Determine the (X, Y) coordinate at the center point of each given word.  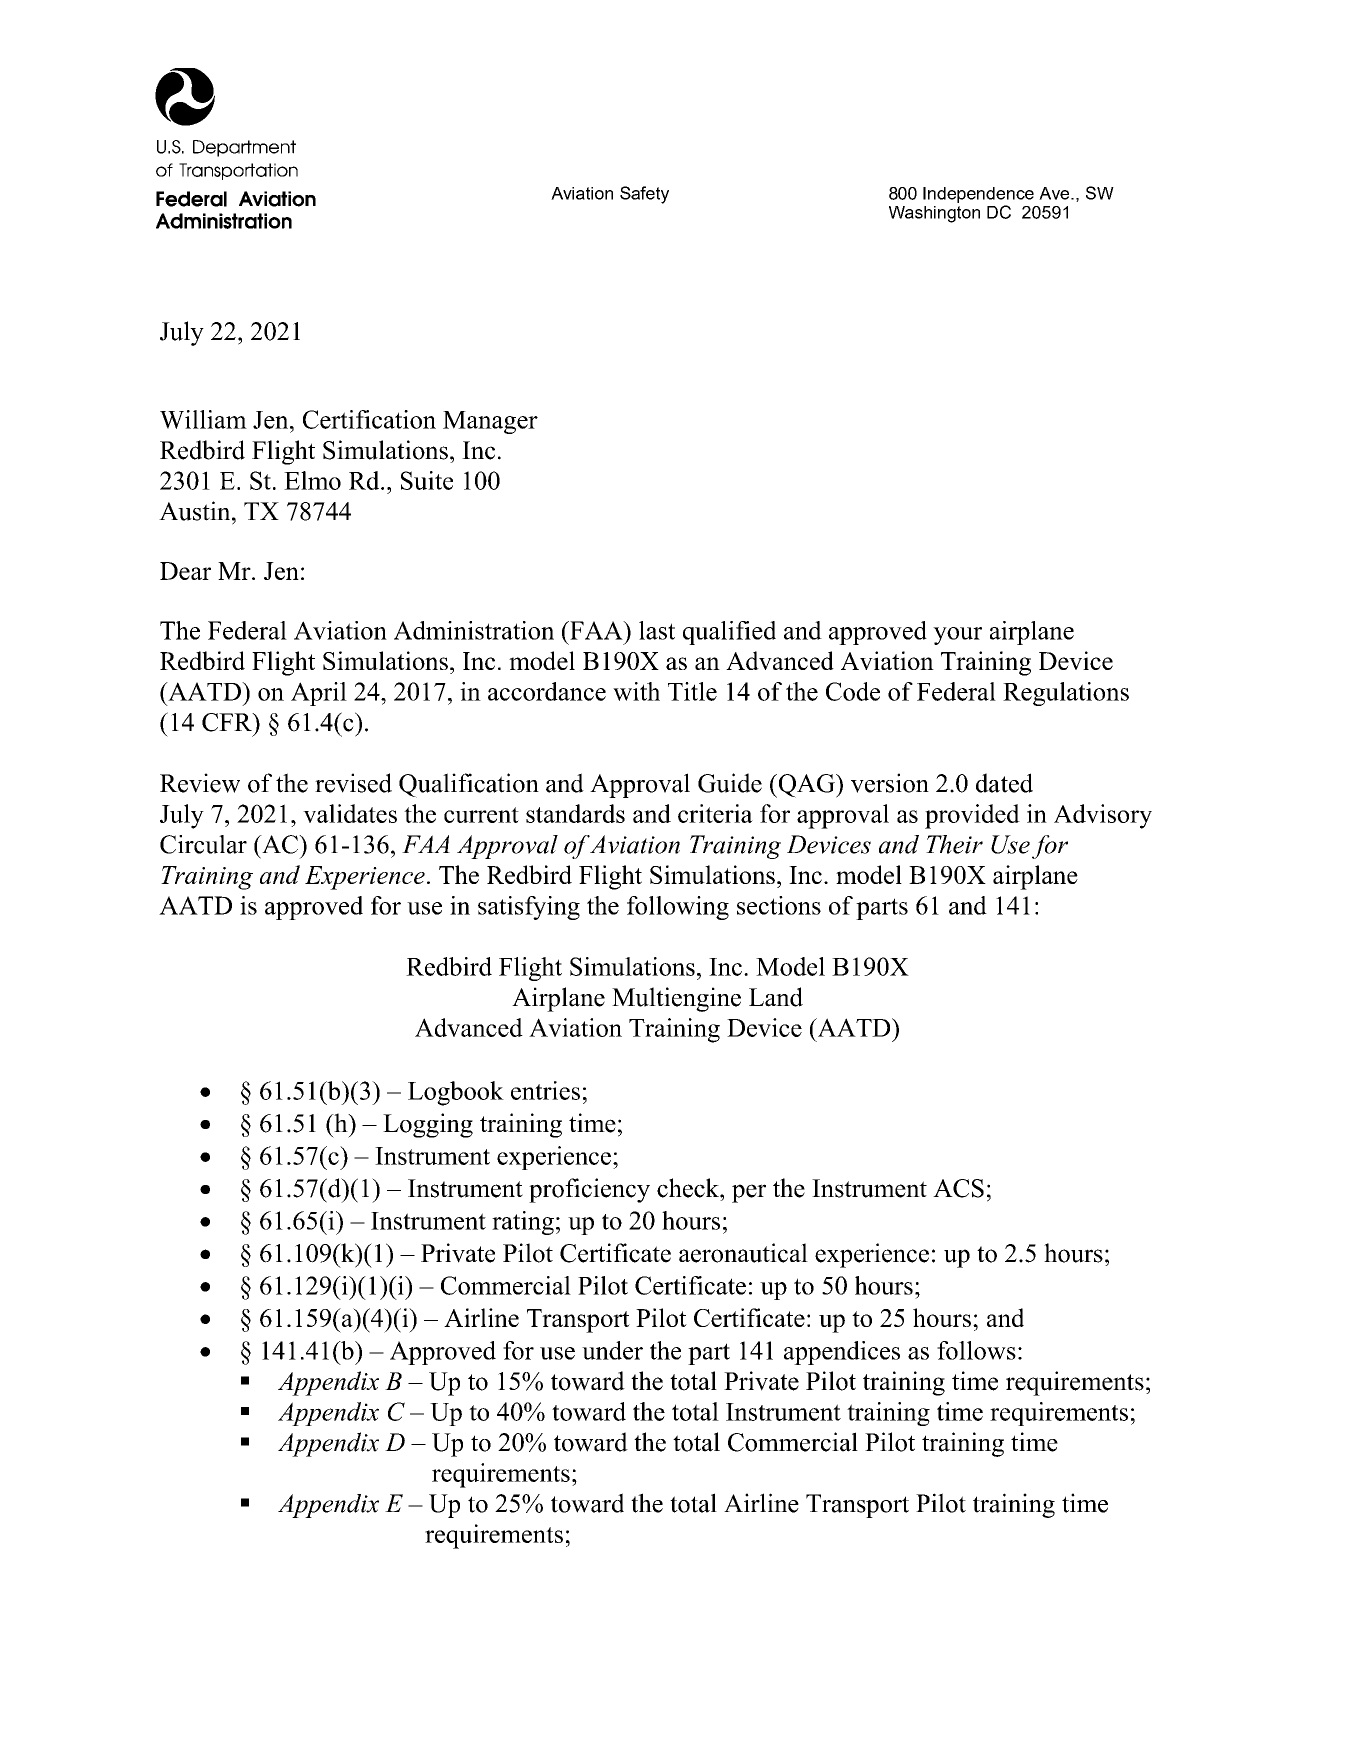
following (678, 908)
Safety (644, 195)
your (957, 636)
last (657, 630)
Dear (185, 571)
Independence (978, 195)
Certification (369, 419)
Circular (203, 844)
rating (523, 1223)
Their (954, 844)
